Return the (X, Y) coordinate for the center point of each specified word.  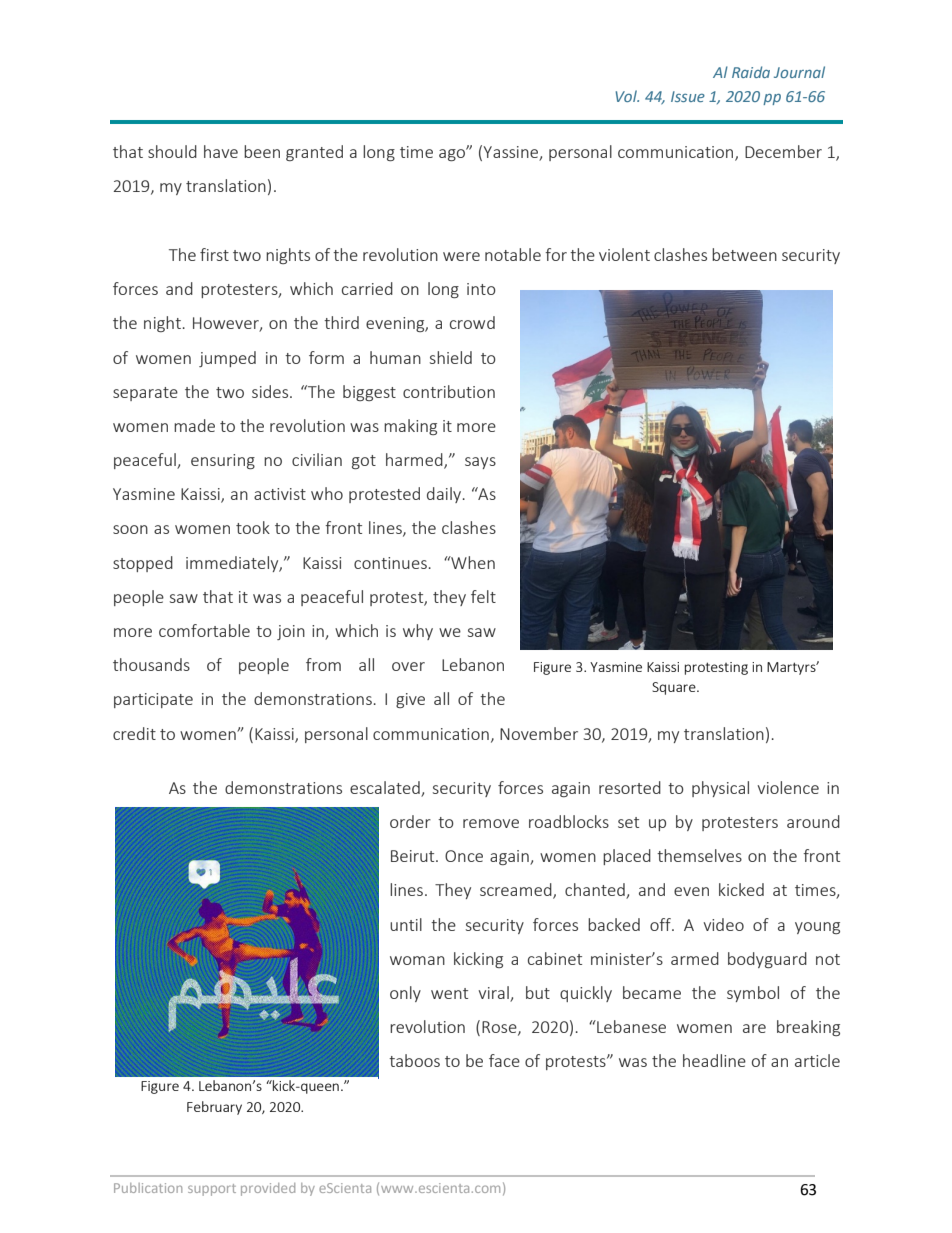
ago (453, 154)
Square (675, 688)
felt (483, 596)
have (221, 151)
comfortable (204, 630)
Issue (688, 96)
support (212, 1190)
